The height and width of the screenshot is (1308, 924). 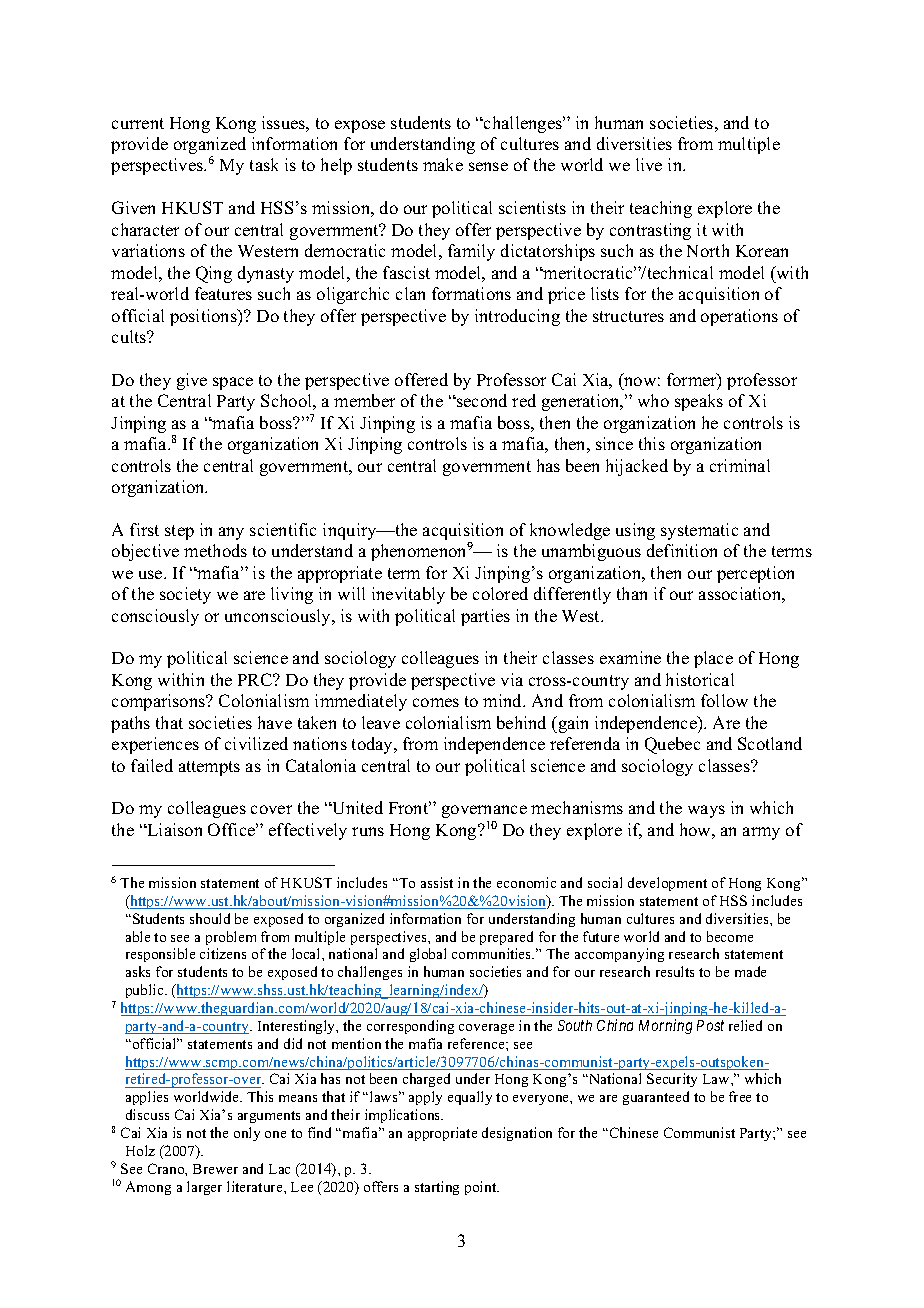 What do you see at coordinates (264, 164) in the screenshot?
I see `task` at bounding box center [264, 164].
